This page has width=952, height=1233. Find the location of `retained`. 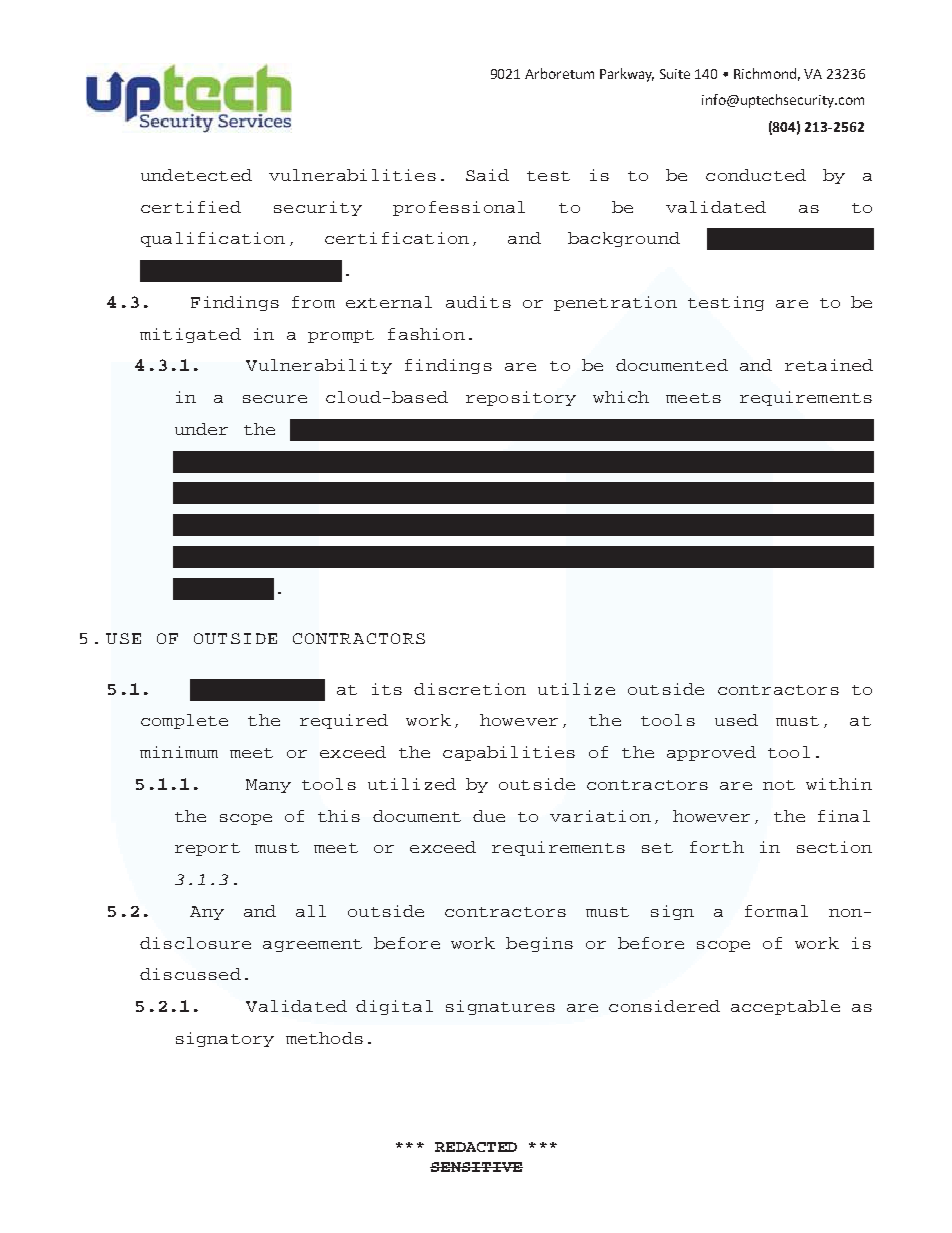

retained is located at coordinates (829, 365).
